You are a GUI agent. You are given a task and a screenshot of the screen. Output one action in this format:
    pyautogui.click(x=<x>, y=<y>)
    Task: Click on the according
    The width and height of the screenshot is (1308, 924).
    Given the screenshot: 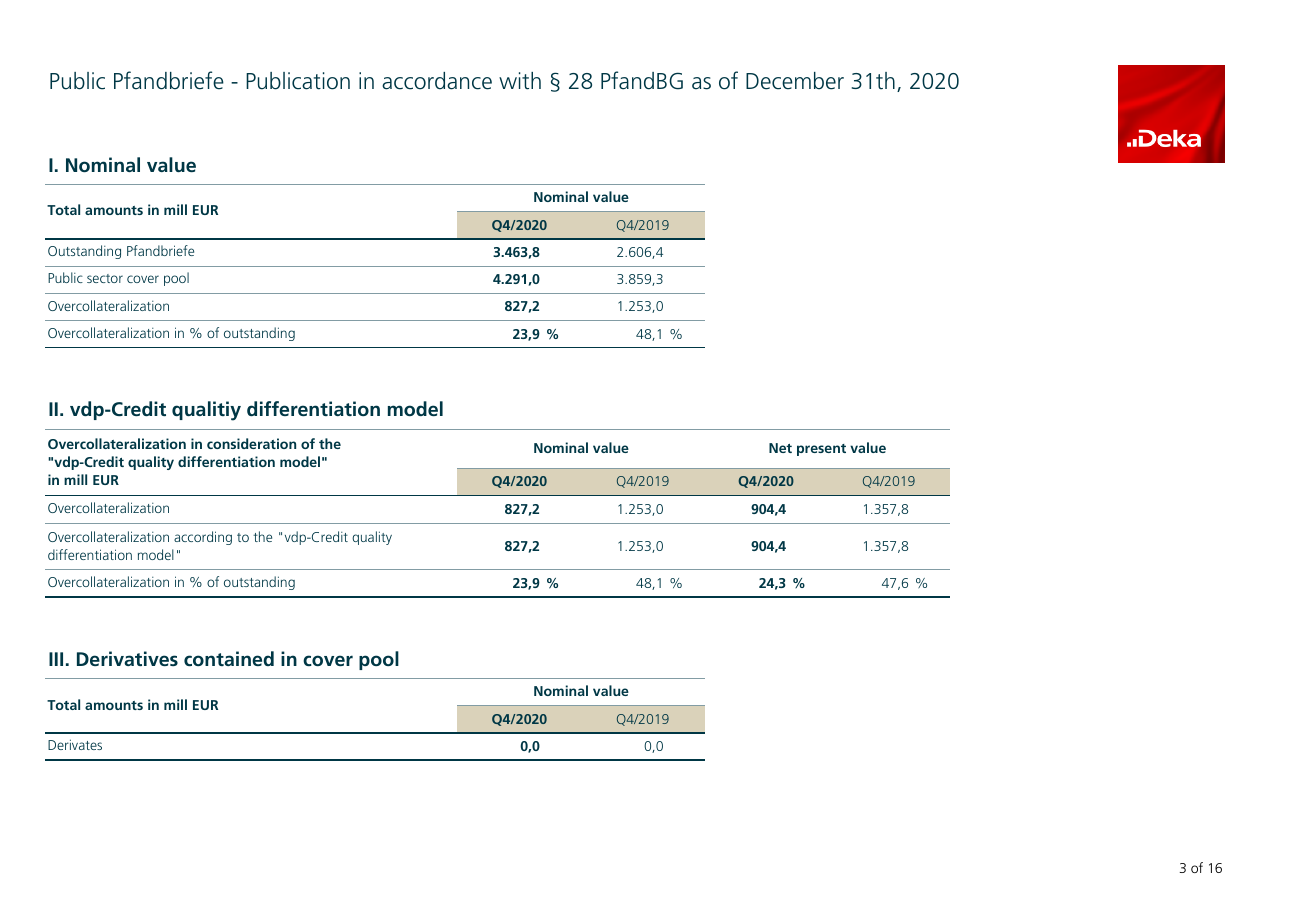 What is the action you would take?
    pyautogui.click(x=203, y=538)
